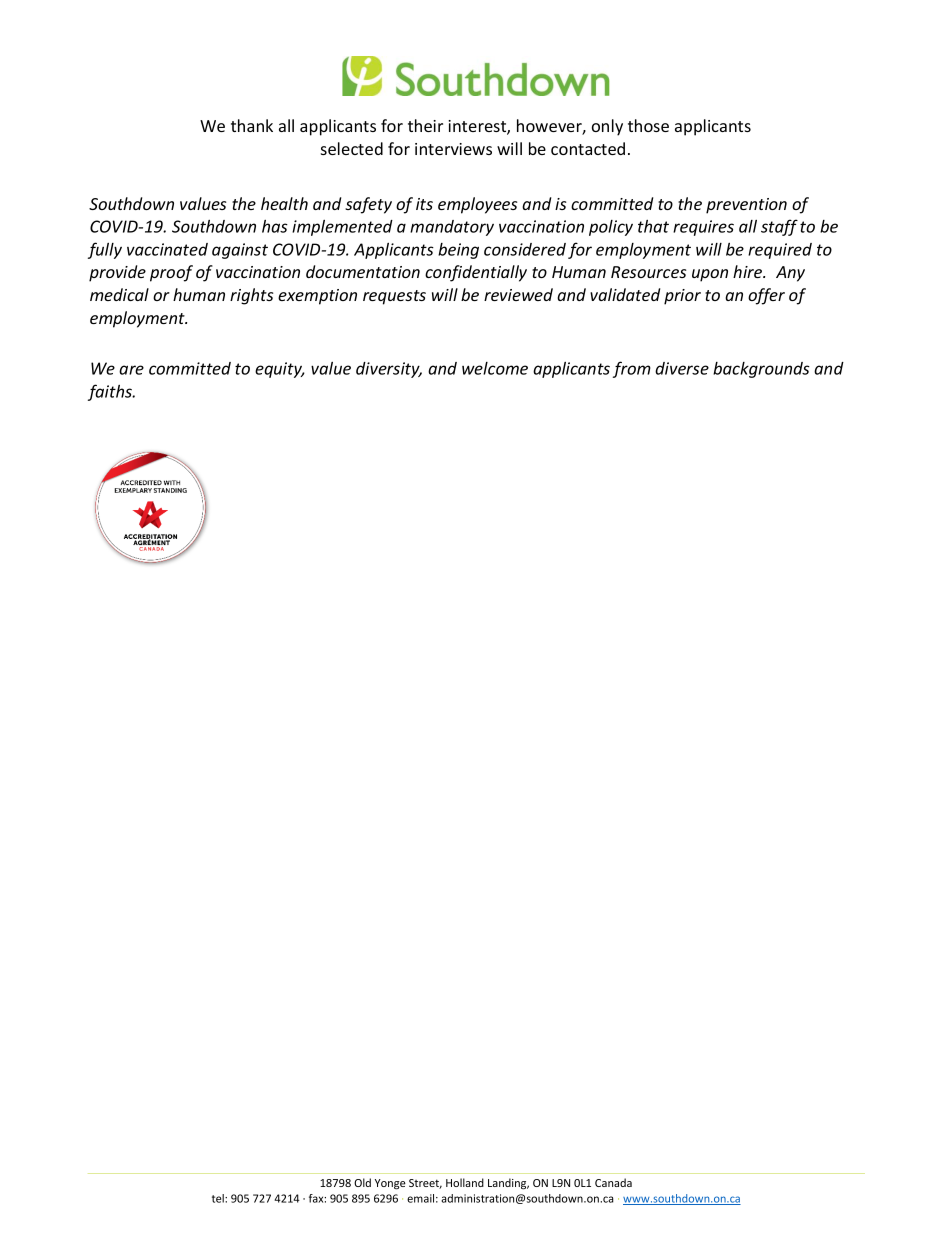  Describe the element at coordinates (111, 392) in the screenshot. I see `faiths` at that location.
